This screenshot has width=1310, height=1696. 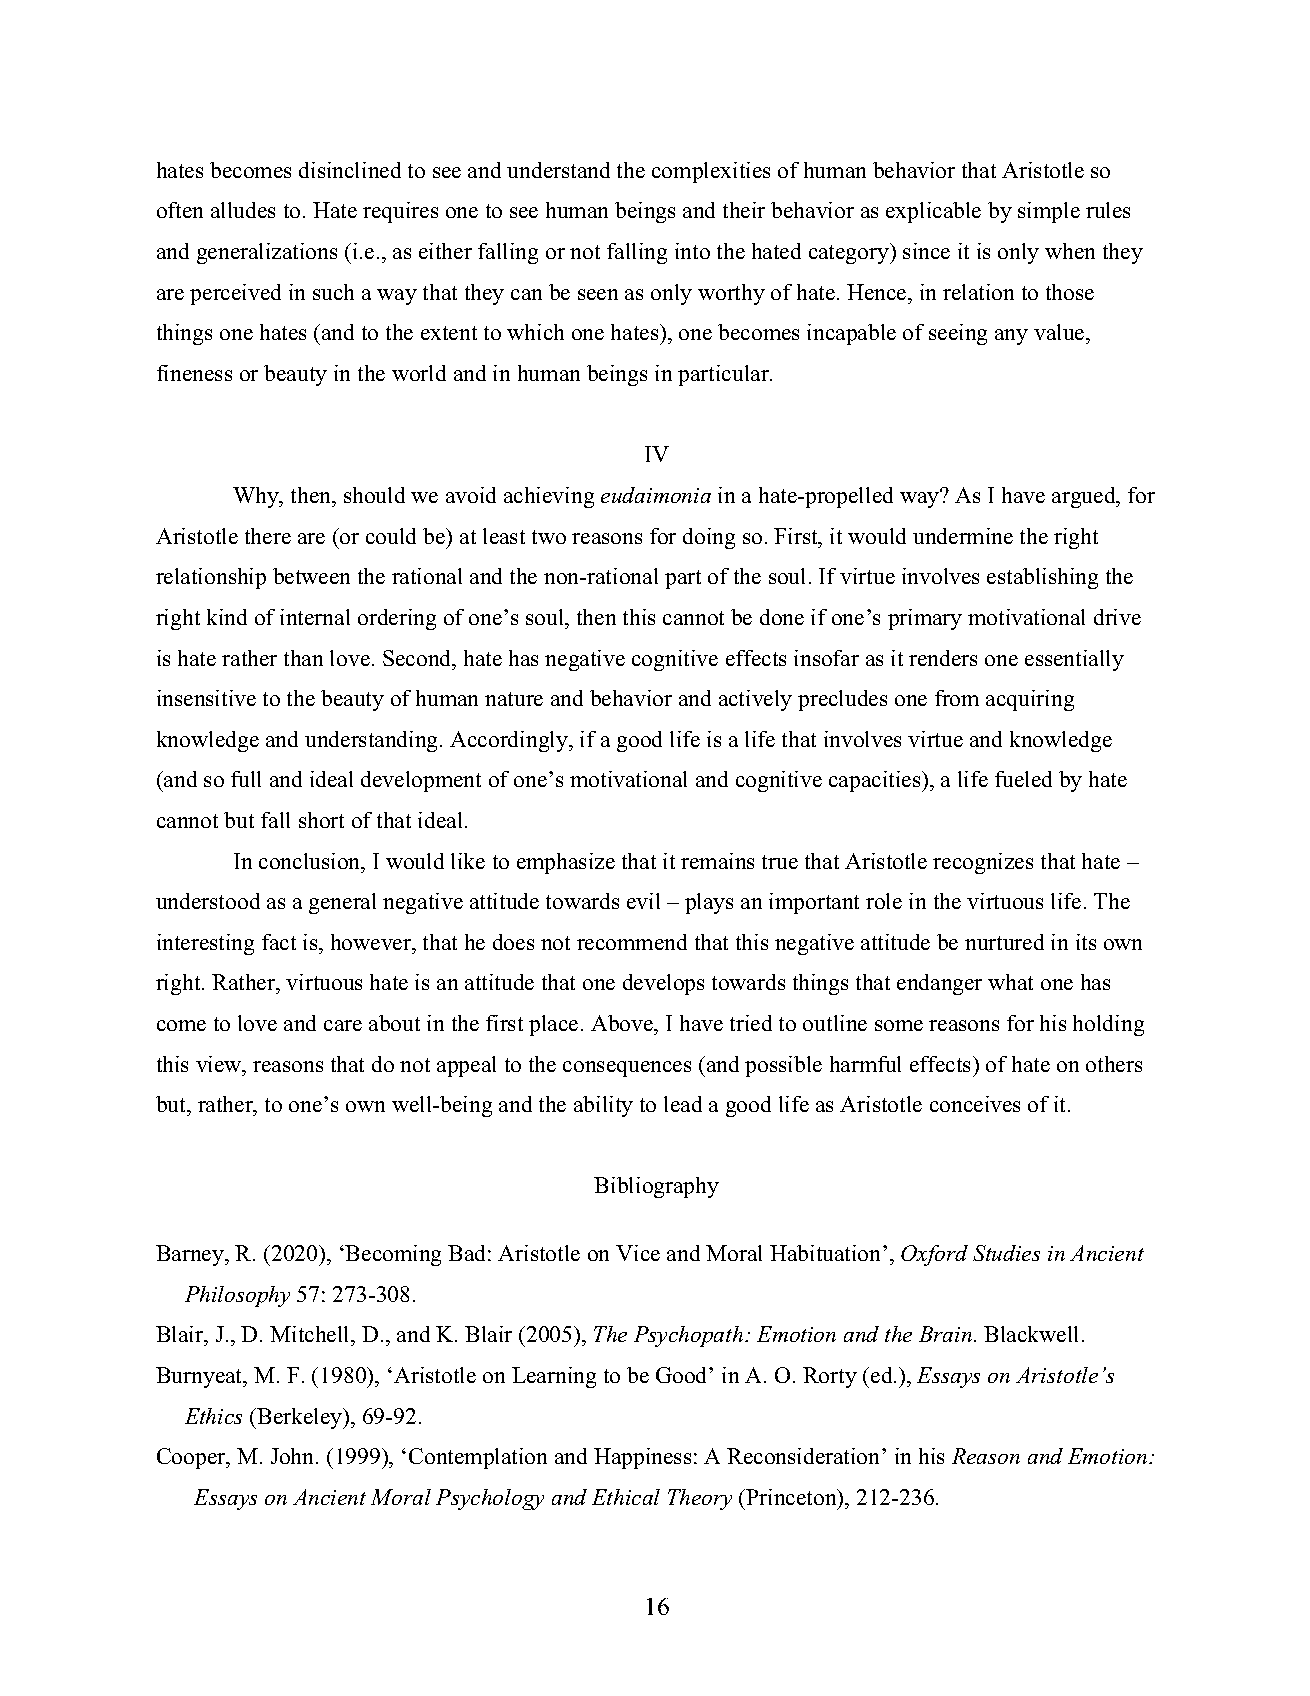 I want to click on into, so click(x=692, y=251).
